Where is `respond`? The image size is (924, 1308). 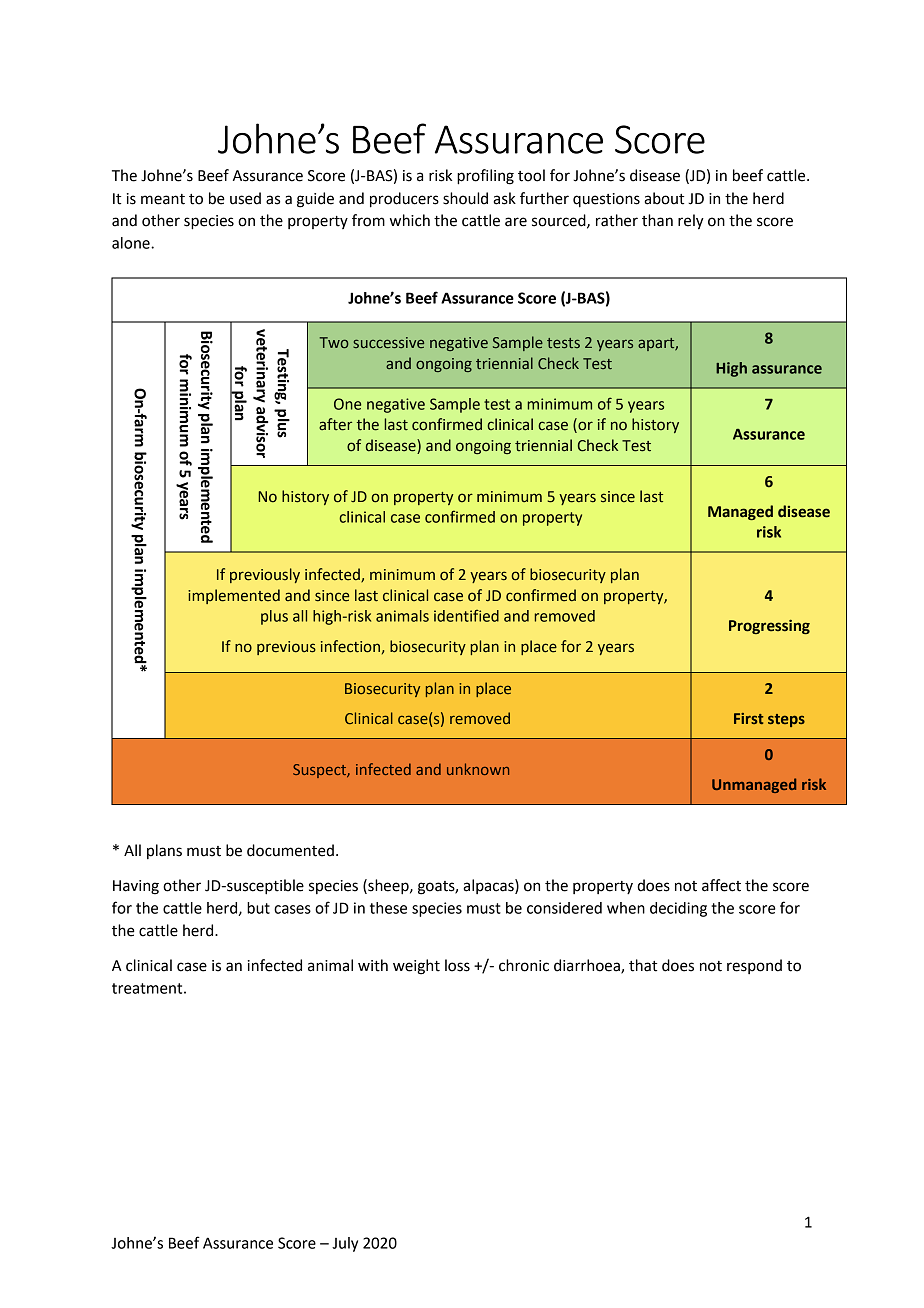 respond is located at coordinates (754, 966).
